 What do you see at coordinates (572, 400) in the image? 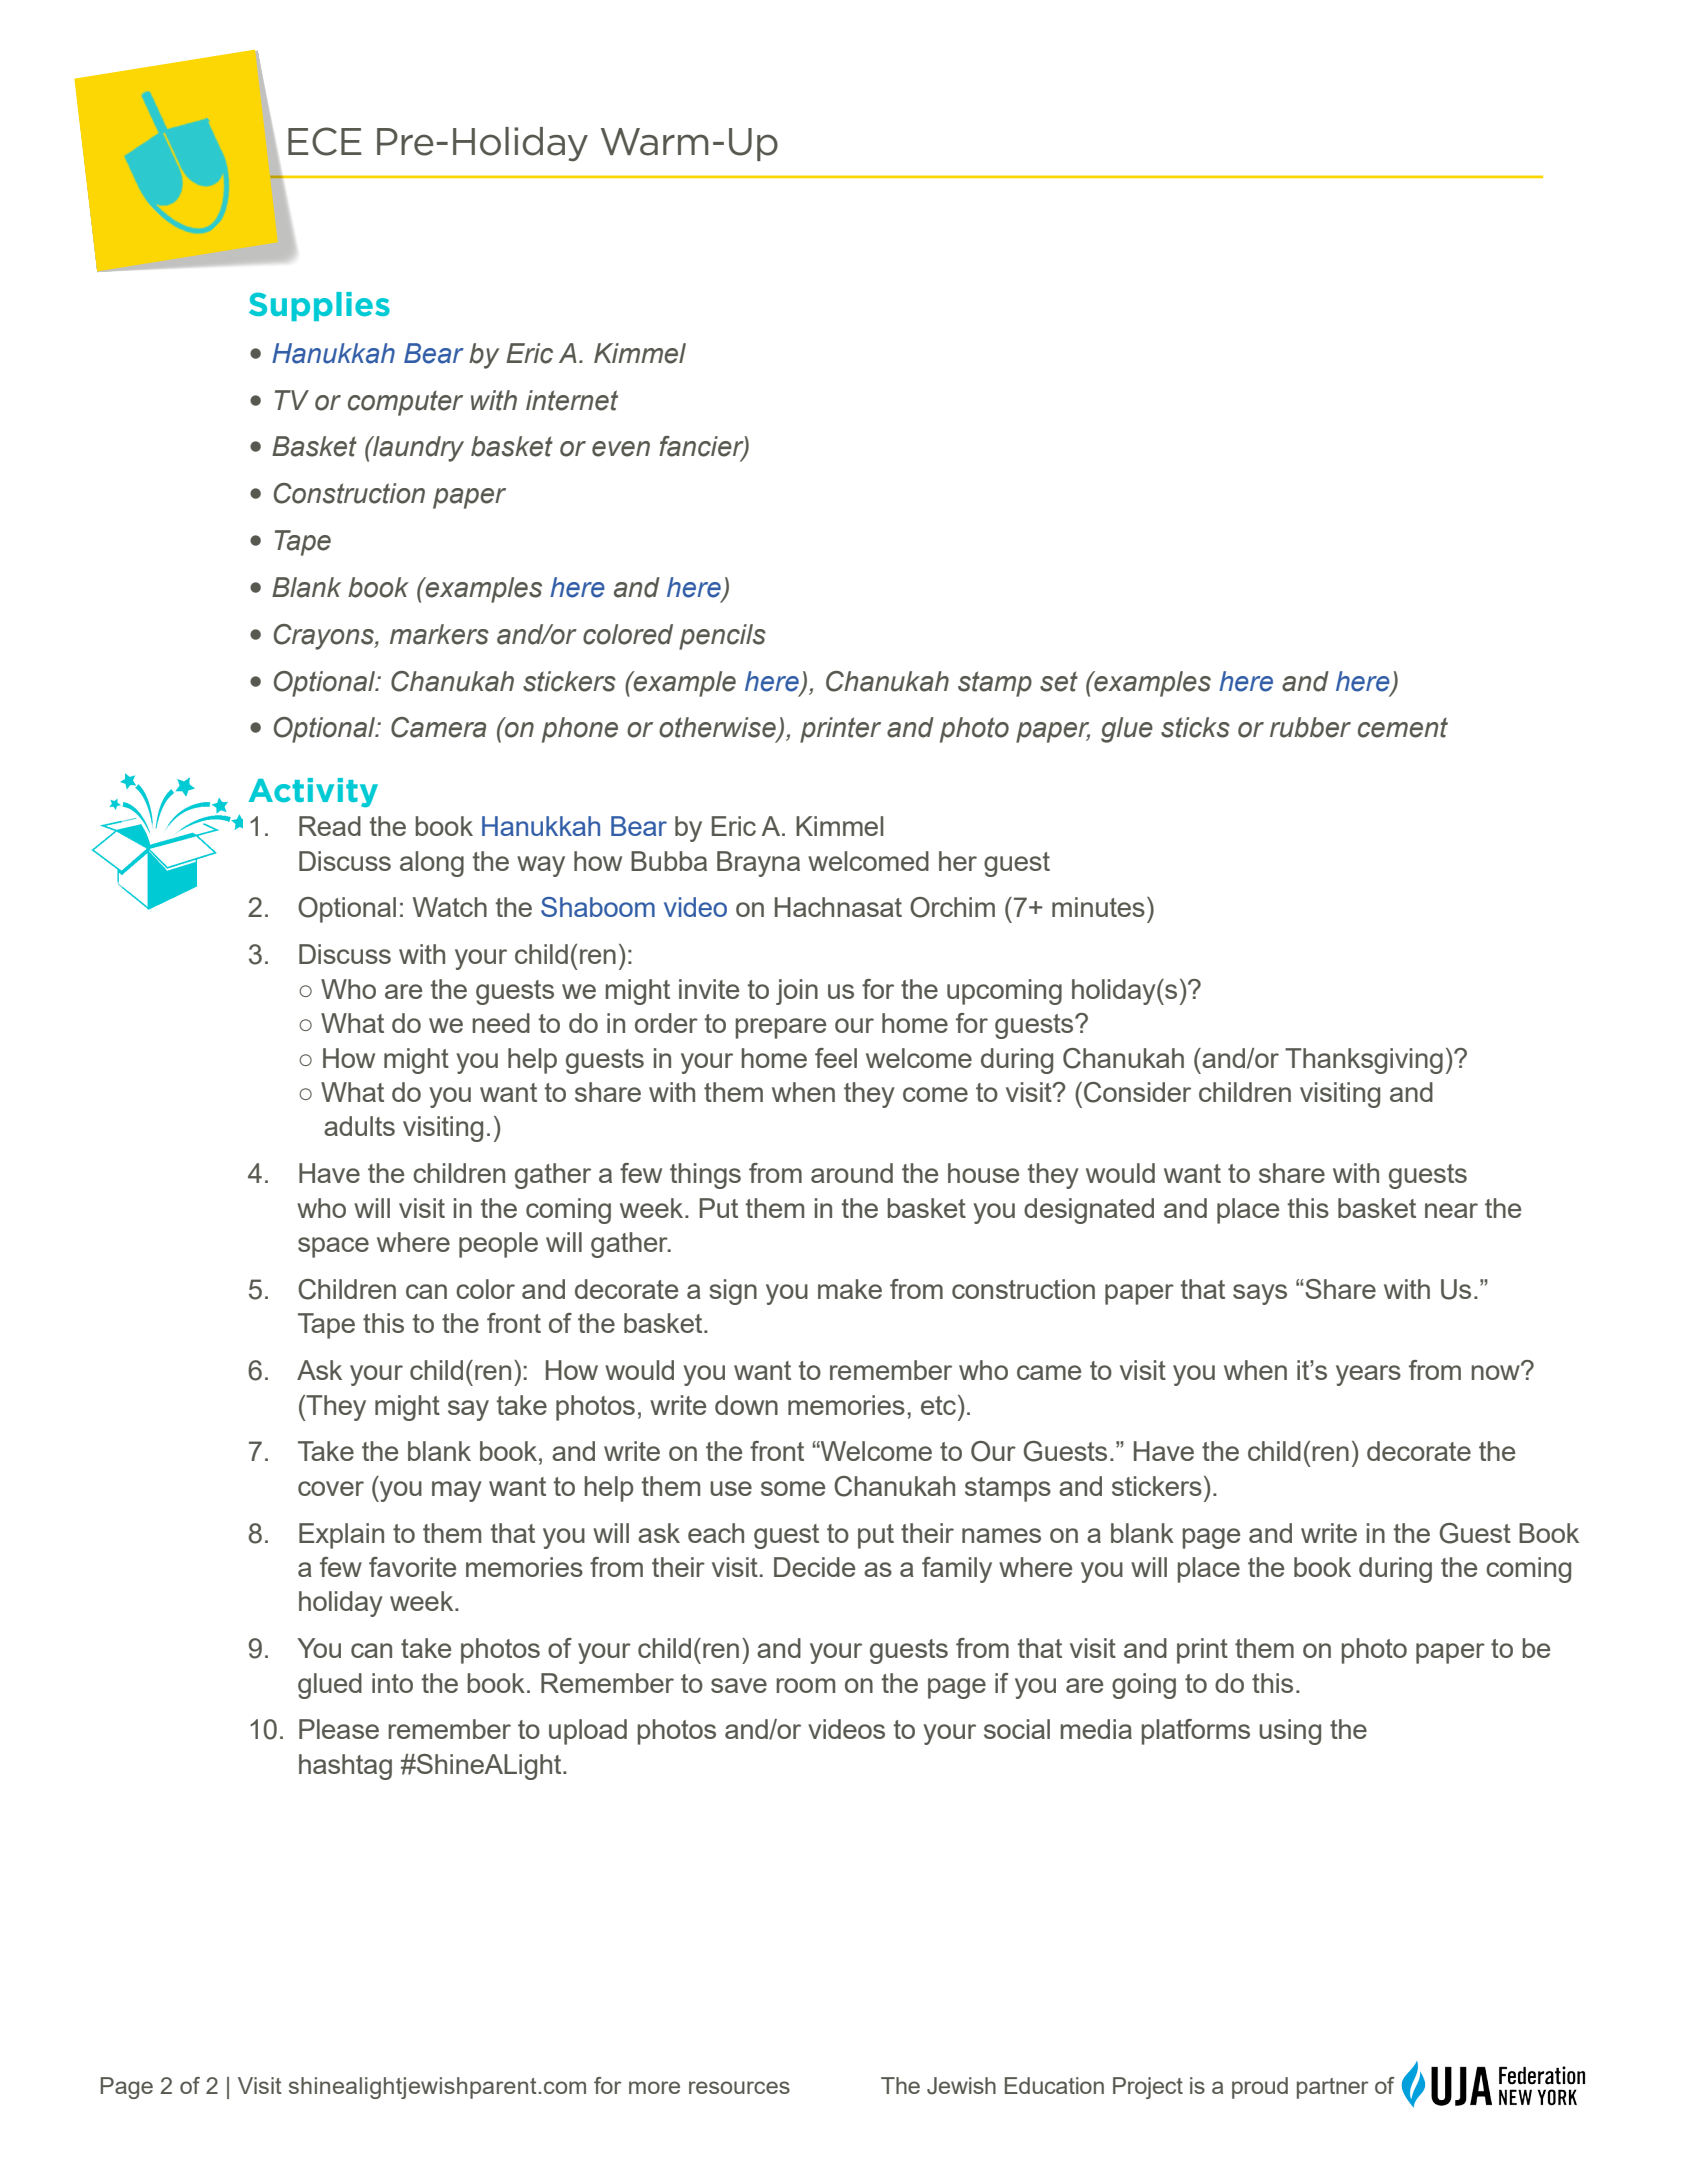
I see `internet` at bounding box center [572, 400].
